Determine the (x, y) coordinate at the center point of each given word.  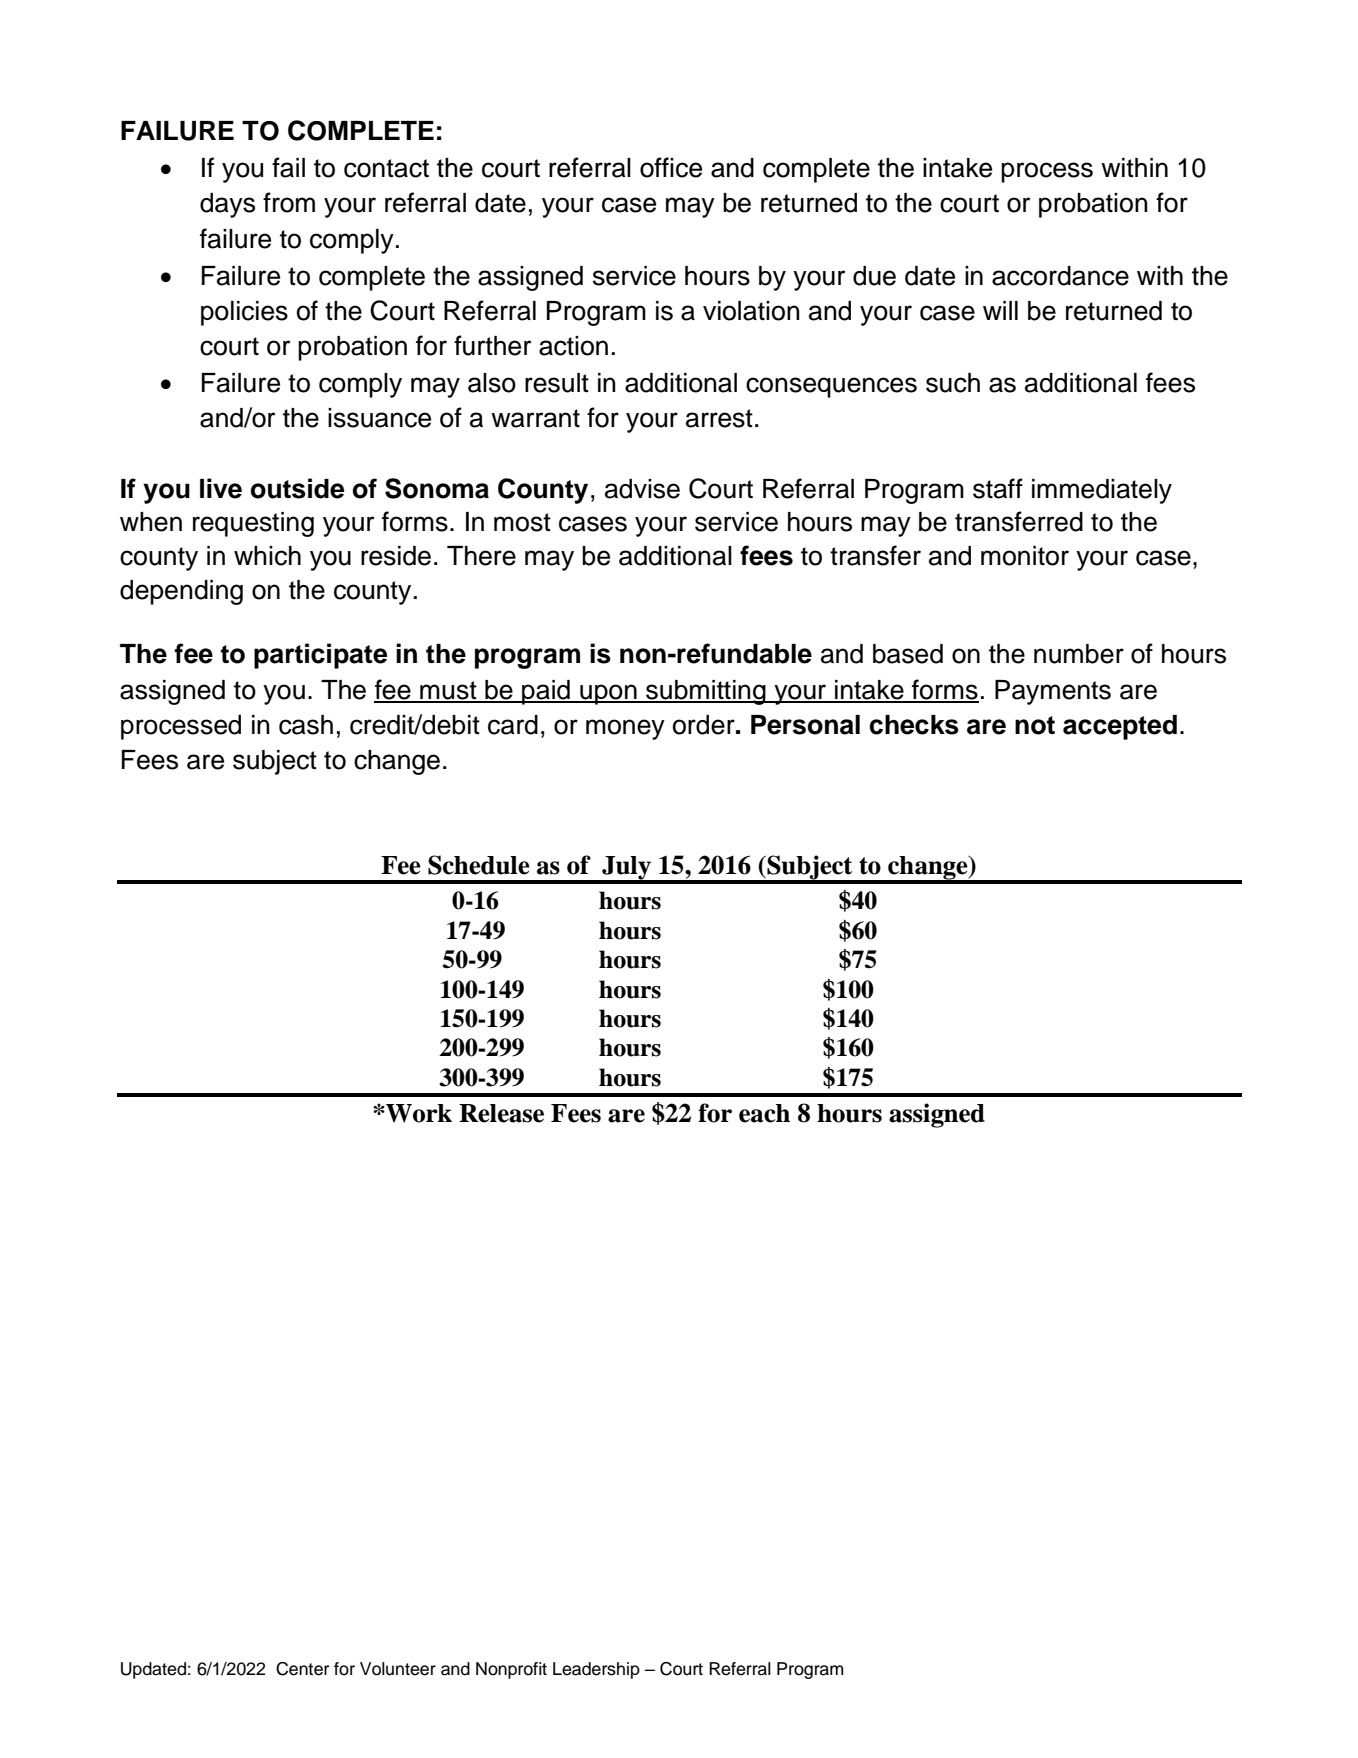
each (764, 1113)
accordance (1060, 276)
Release (501, 1113)
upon (608, 694)
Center (302, 1669)
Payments (1053, 692)
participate (320, 656)
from (289, 202)
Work (418, 1113)
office (671, 167)
